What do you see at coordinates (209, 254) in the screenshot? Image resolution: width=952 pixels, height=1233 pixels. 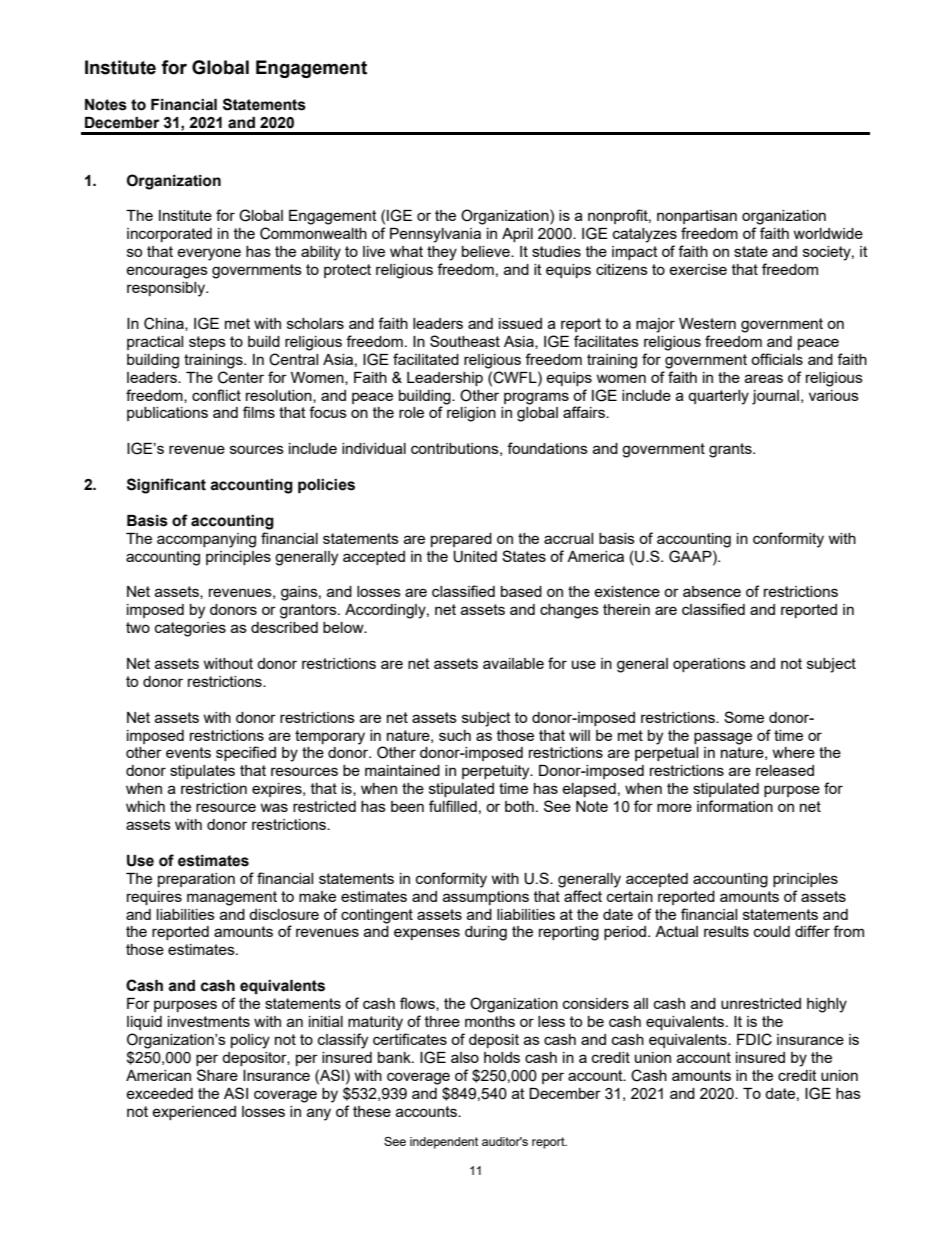 I see `everyone` at bounding box center [209, 254].
